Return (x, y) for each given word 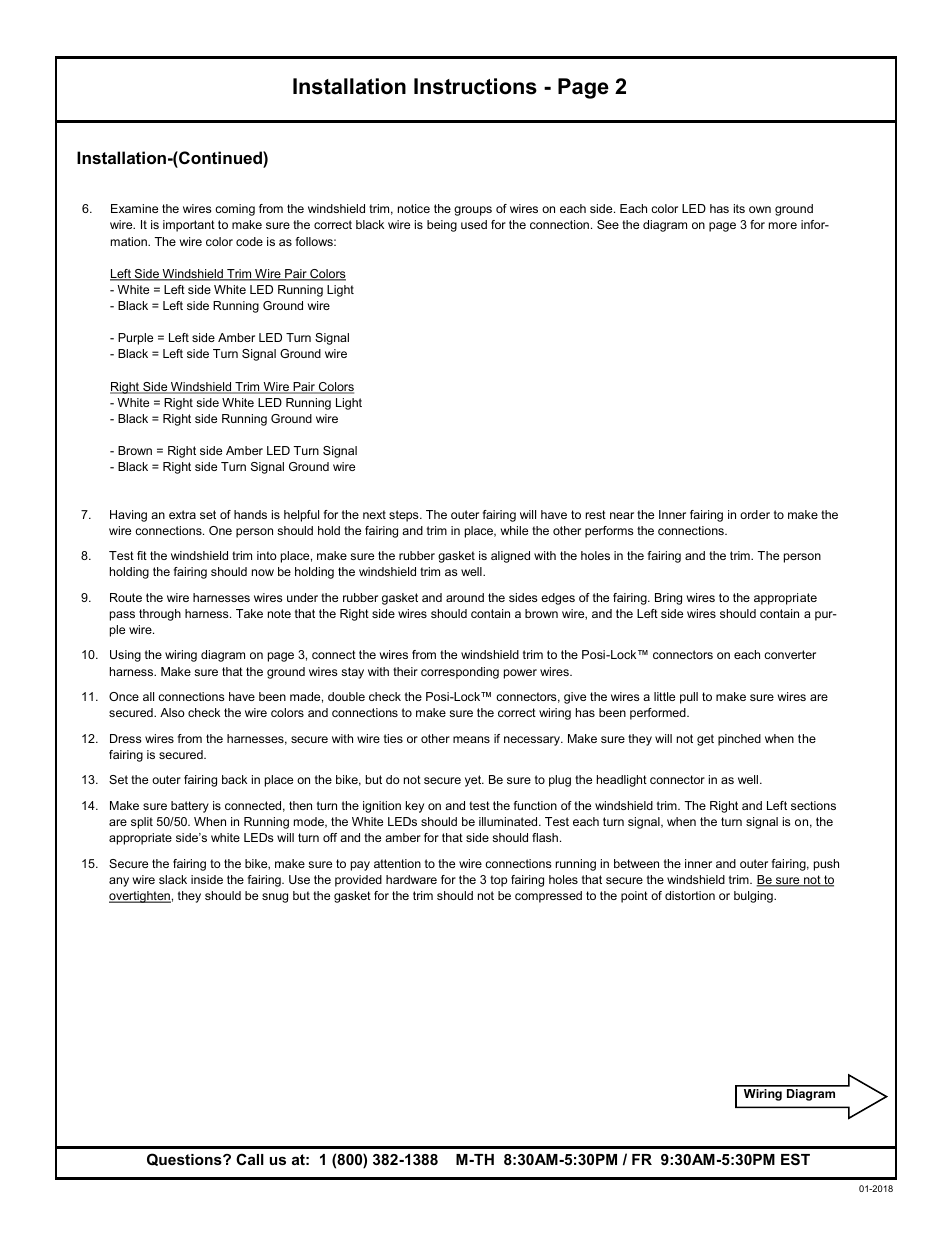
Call (250, 1159)
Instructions (475, 86)
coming (235, 210)
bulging (754, 897)
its (739, 208)
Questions (185, 1159)
